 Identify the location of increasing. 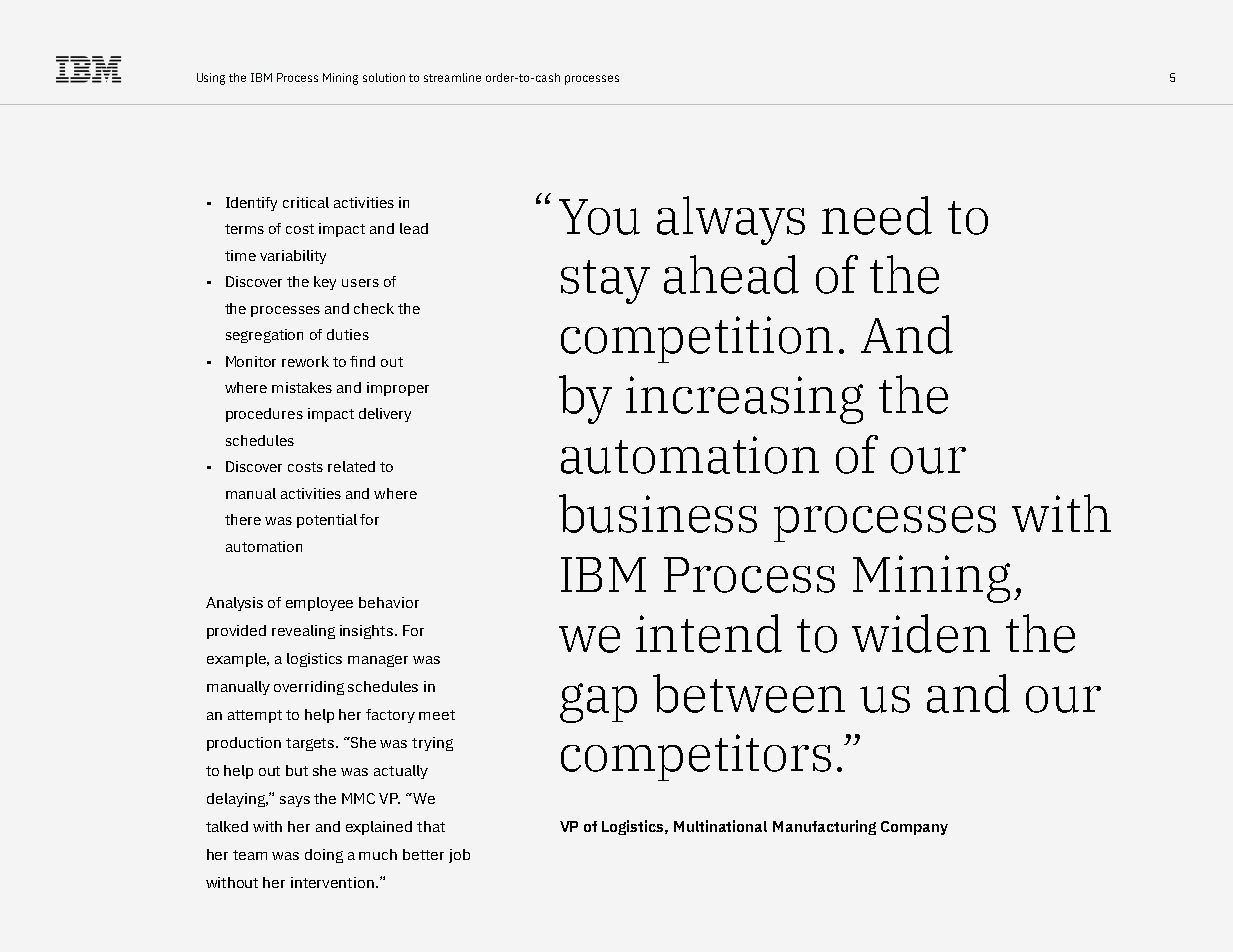
(744, 400).
